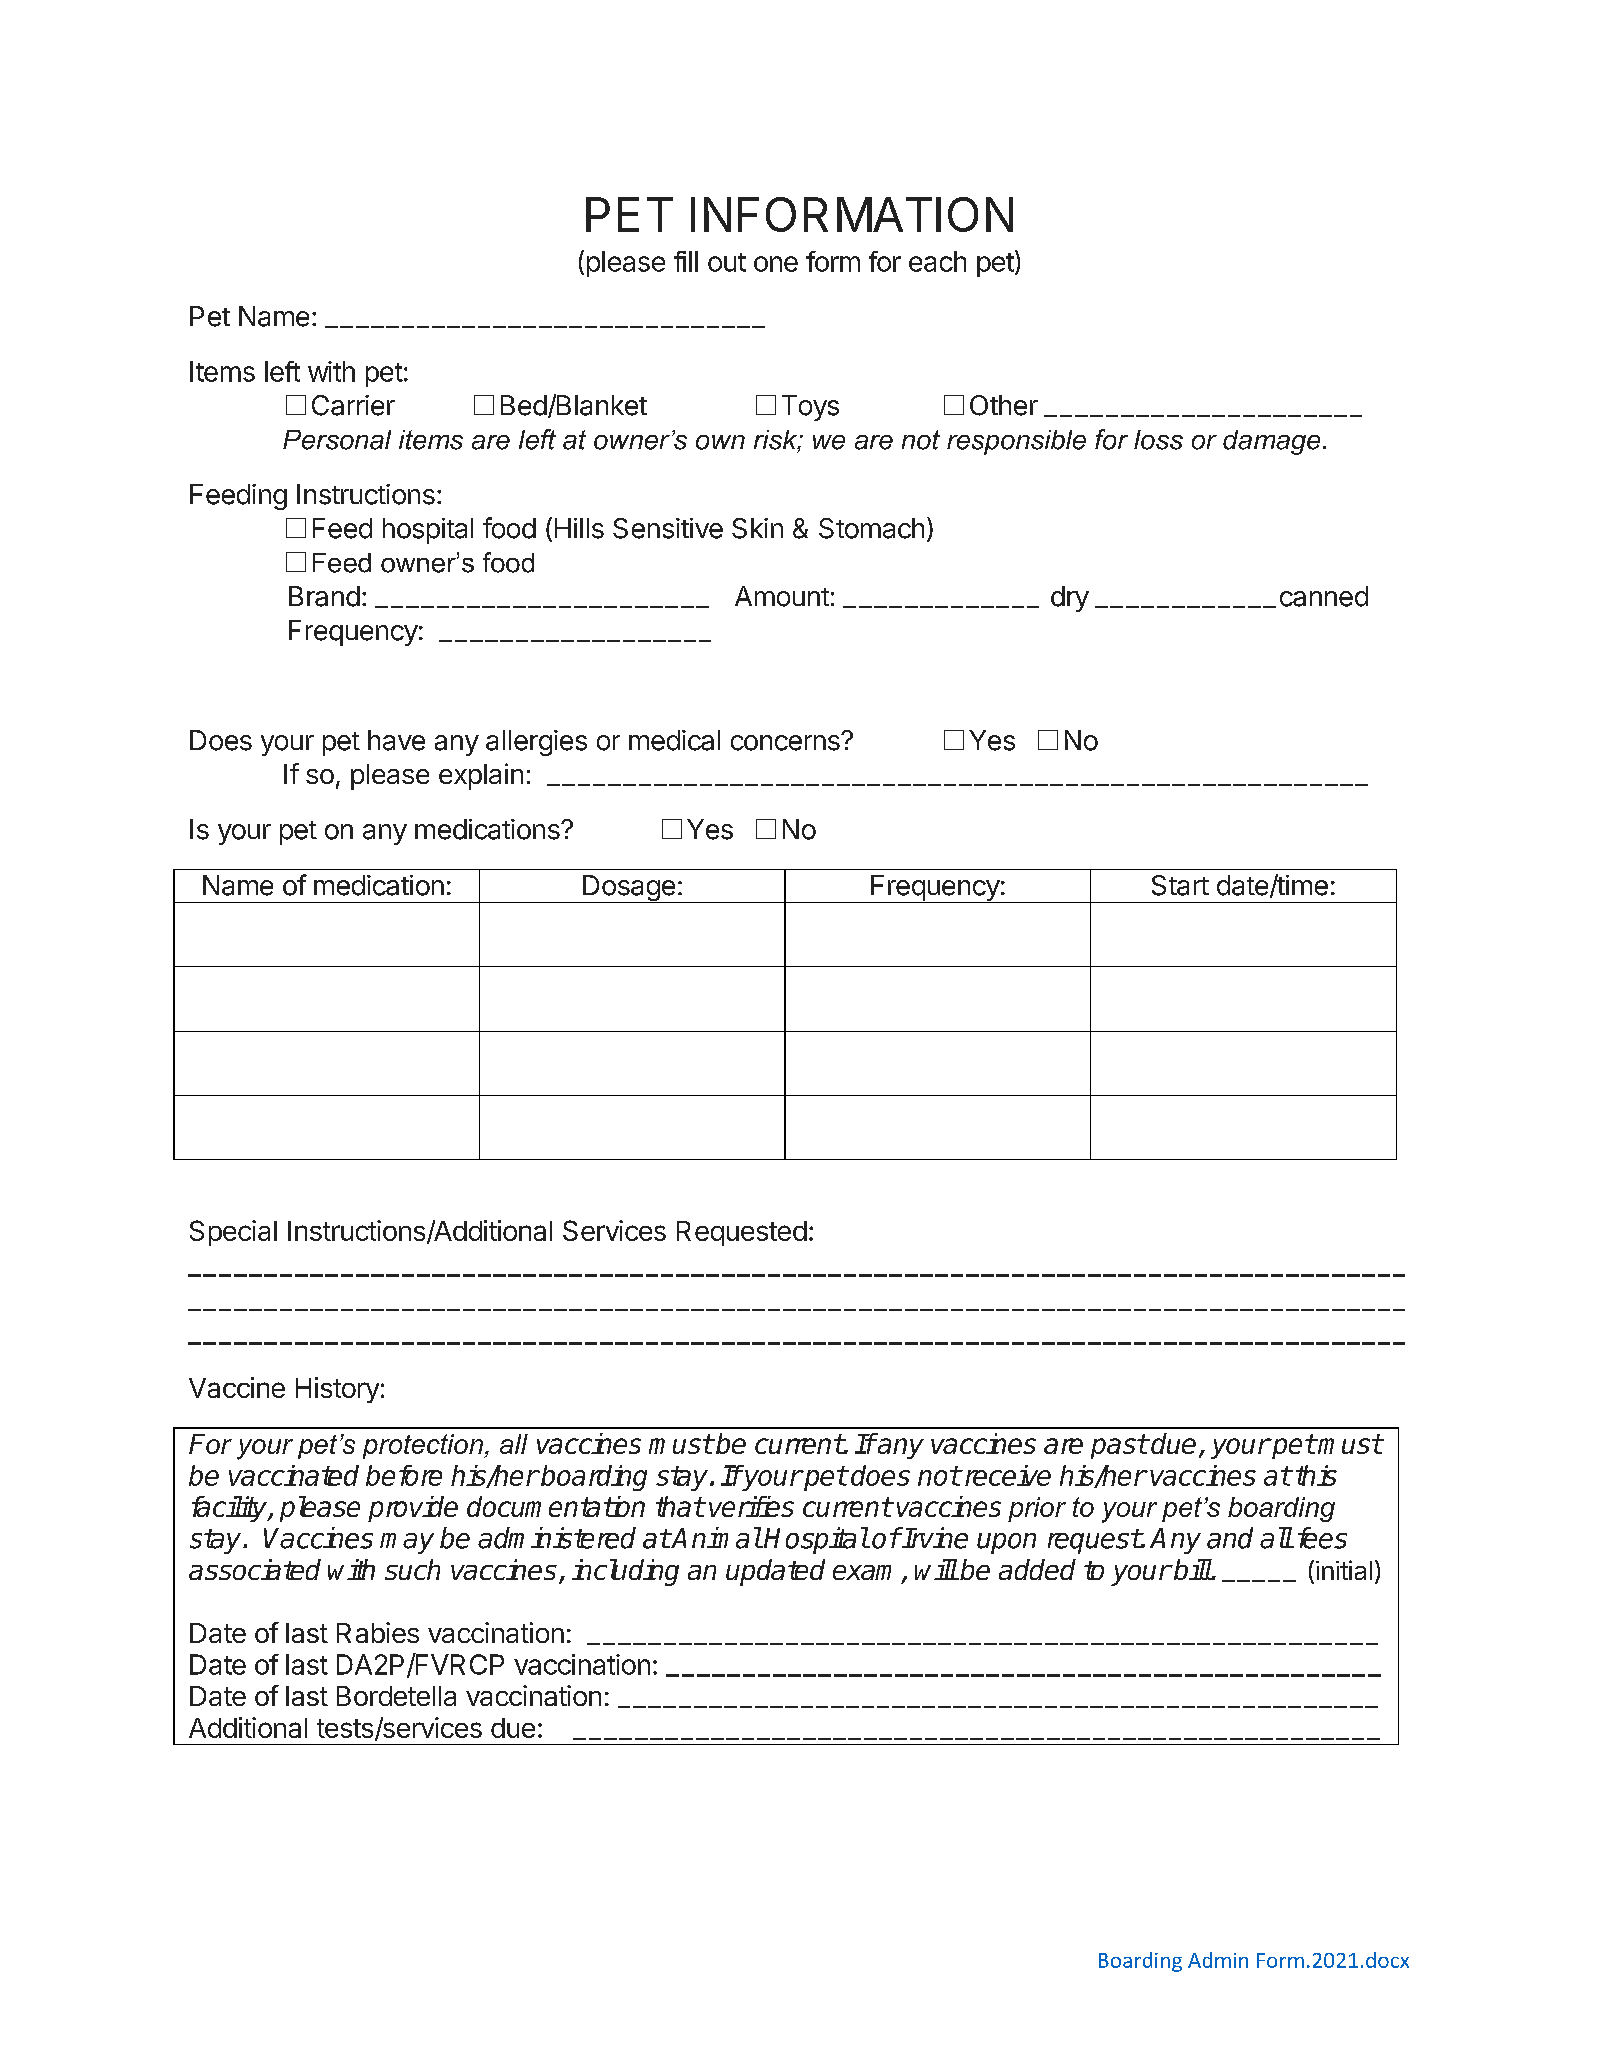  What do you see at coordinates (629, 889) in the page?
I see `Dosage` at bounding box center [629, 889].
